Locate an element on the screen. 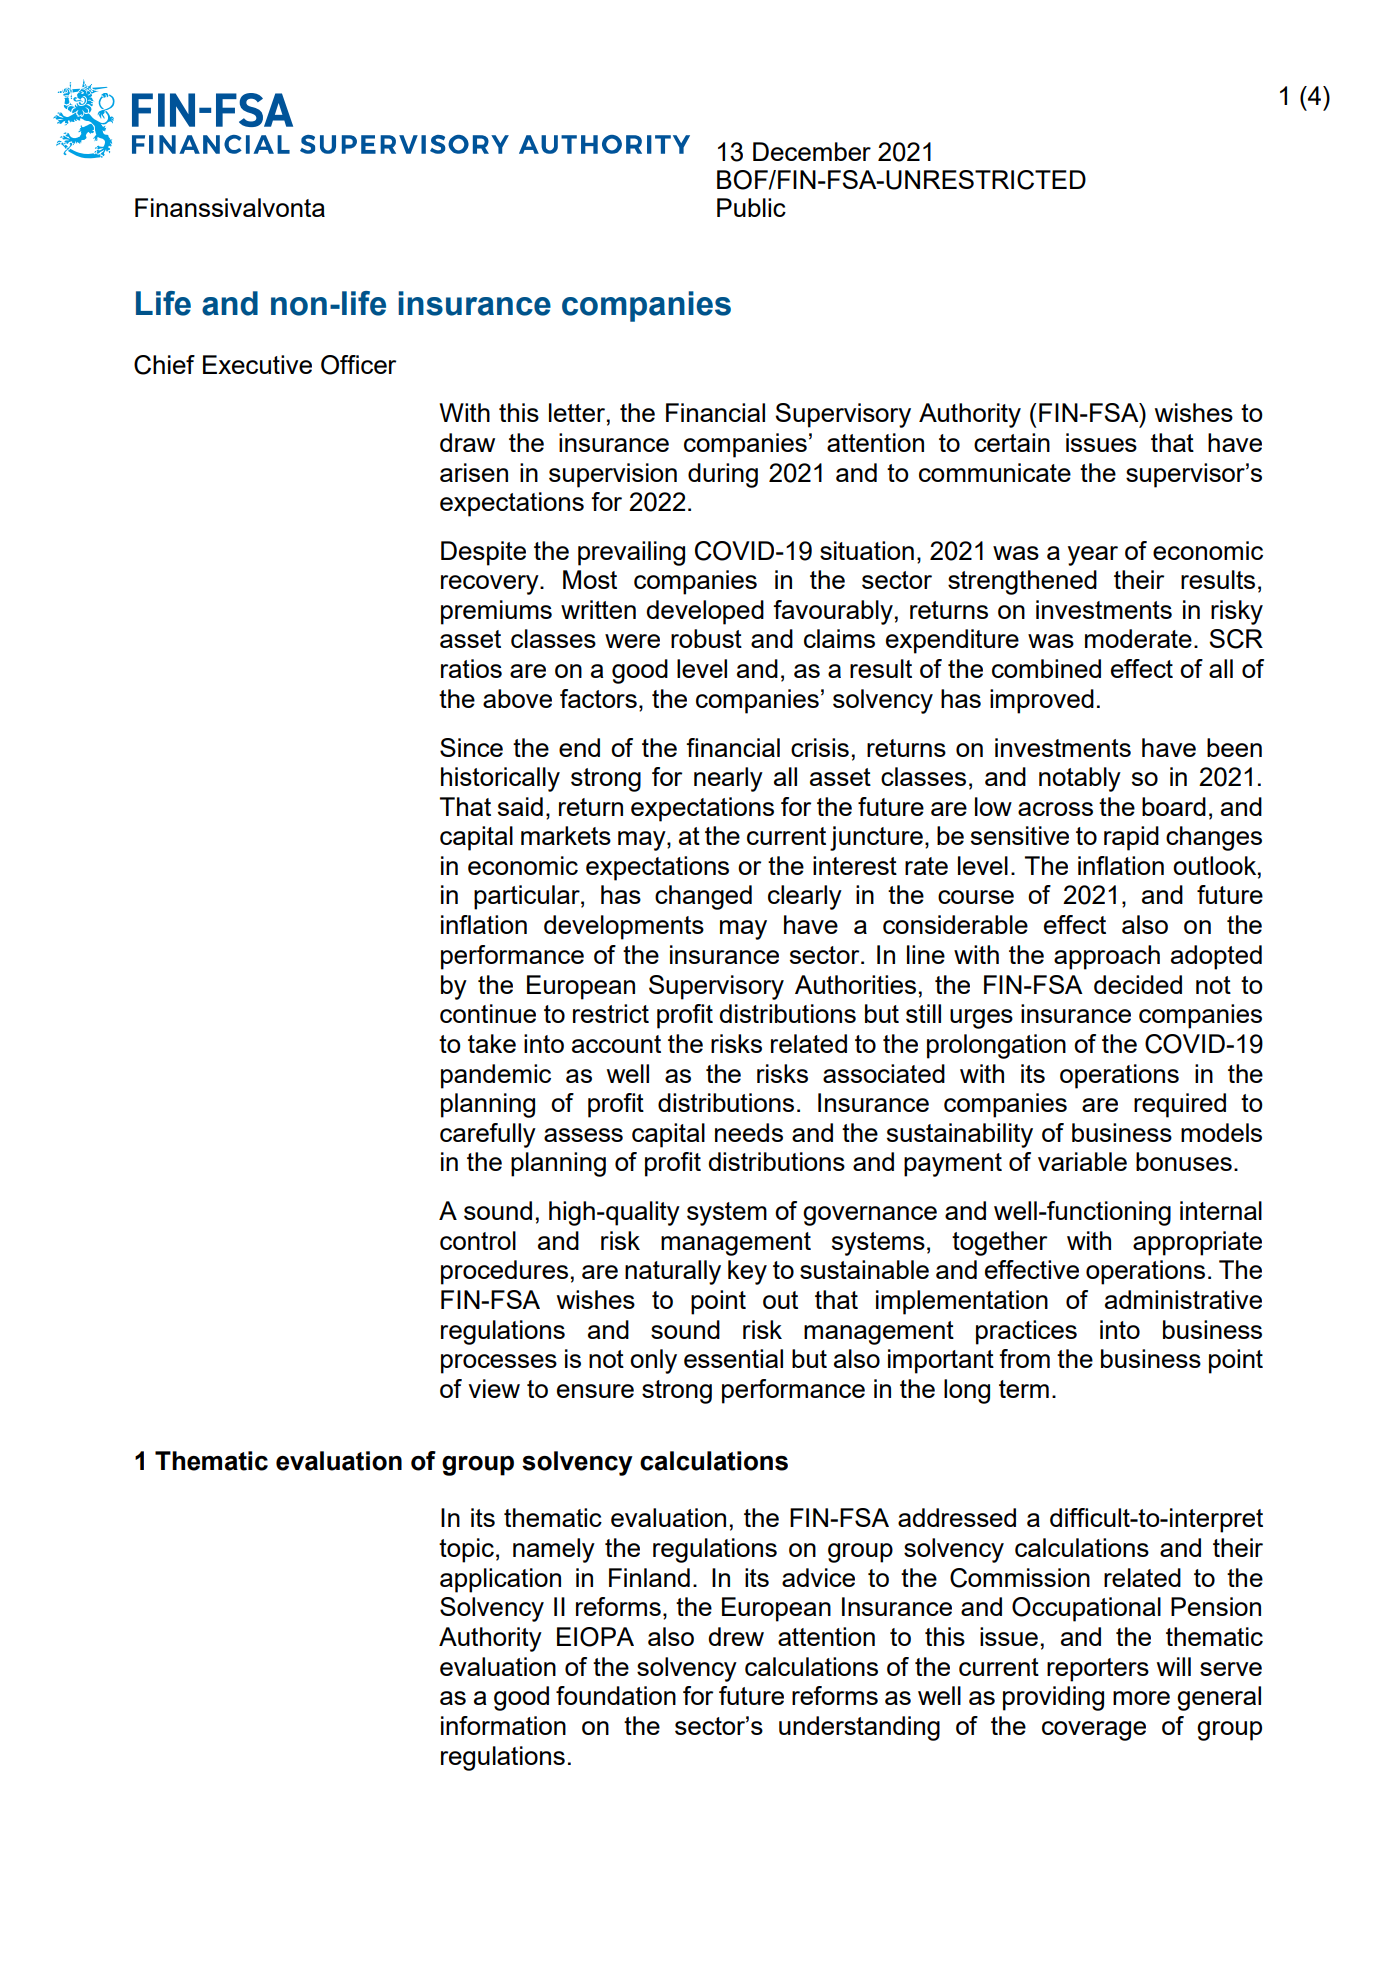 This screenshot has width=1396, height=1974. approach is located at coordinates (1107, 957).
